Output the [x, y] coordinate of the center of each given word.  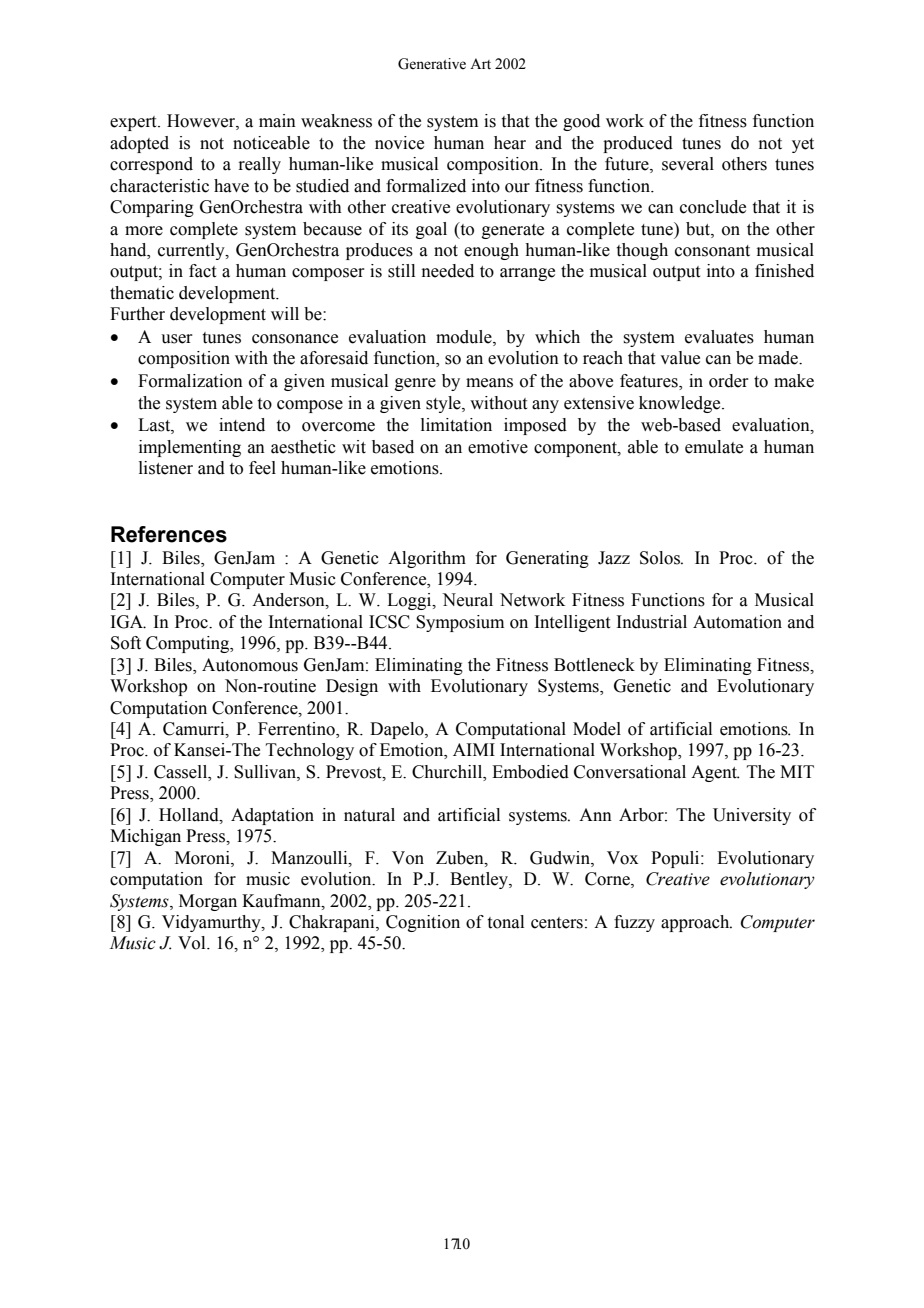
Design [352, 687]
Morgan [208, 902]
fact [202, 271]
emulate [714, 447]
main [277, 121]
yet [803, 145]
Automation [737, 622]
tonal [506, 922]
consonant [712, 251]
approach [696, 923]
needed [448, 271]
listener [166, 468]
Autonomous [250, 665]
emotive [498, 447]
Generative [432, 64]
